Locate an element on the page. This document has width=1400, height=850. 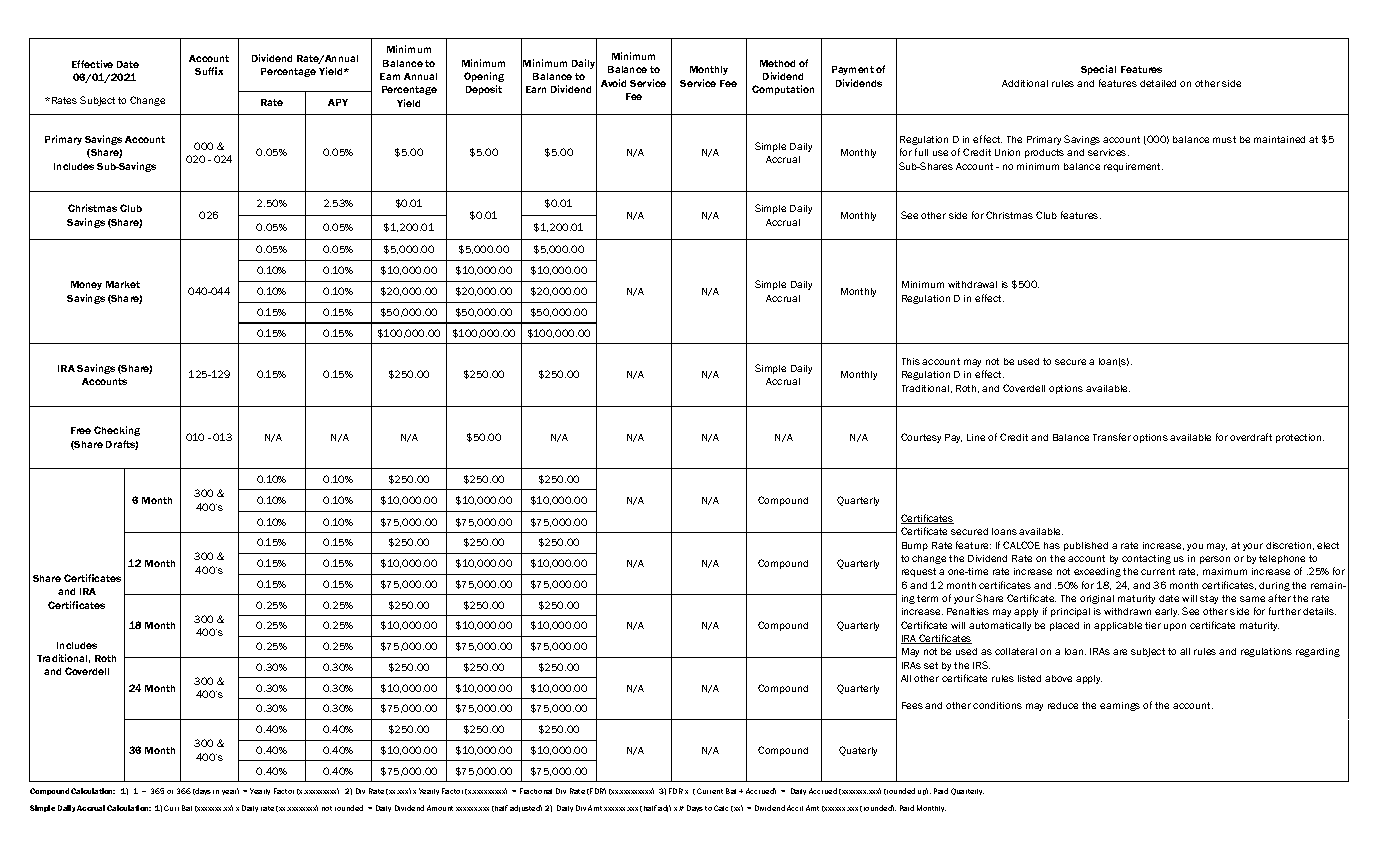
Courtesy is located at coordinates (921, 438).
